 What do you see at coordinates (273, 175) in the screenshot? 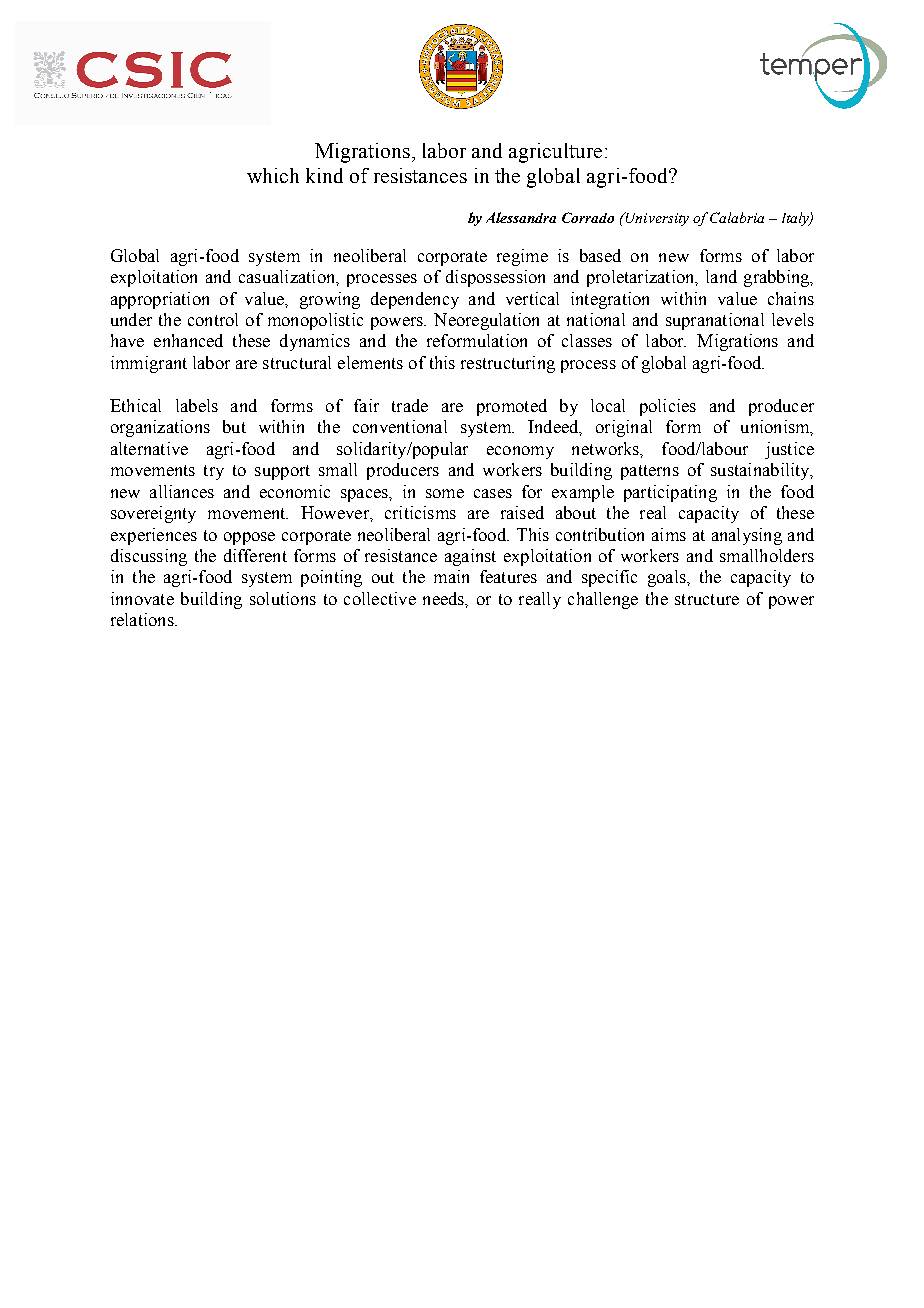
I see `which` at bounding box center [273, 175].
